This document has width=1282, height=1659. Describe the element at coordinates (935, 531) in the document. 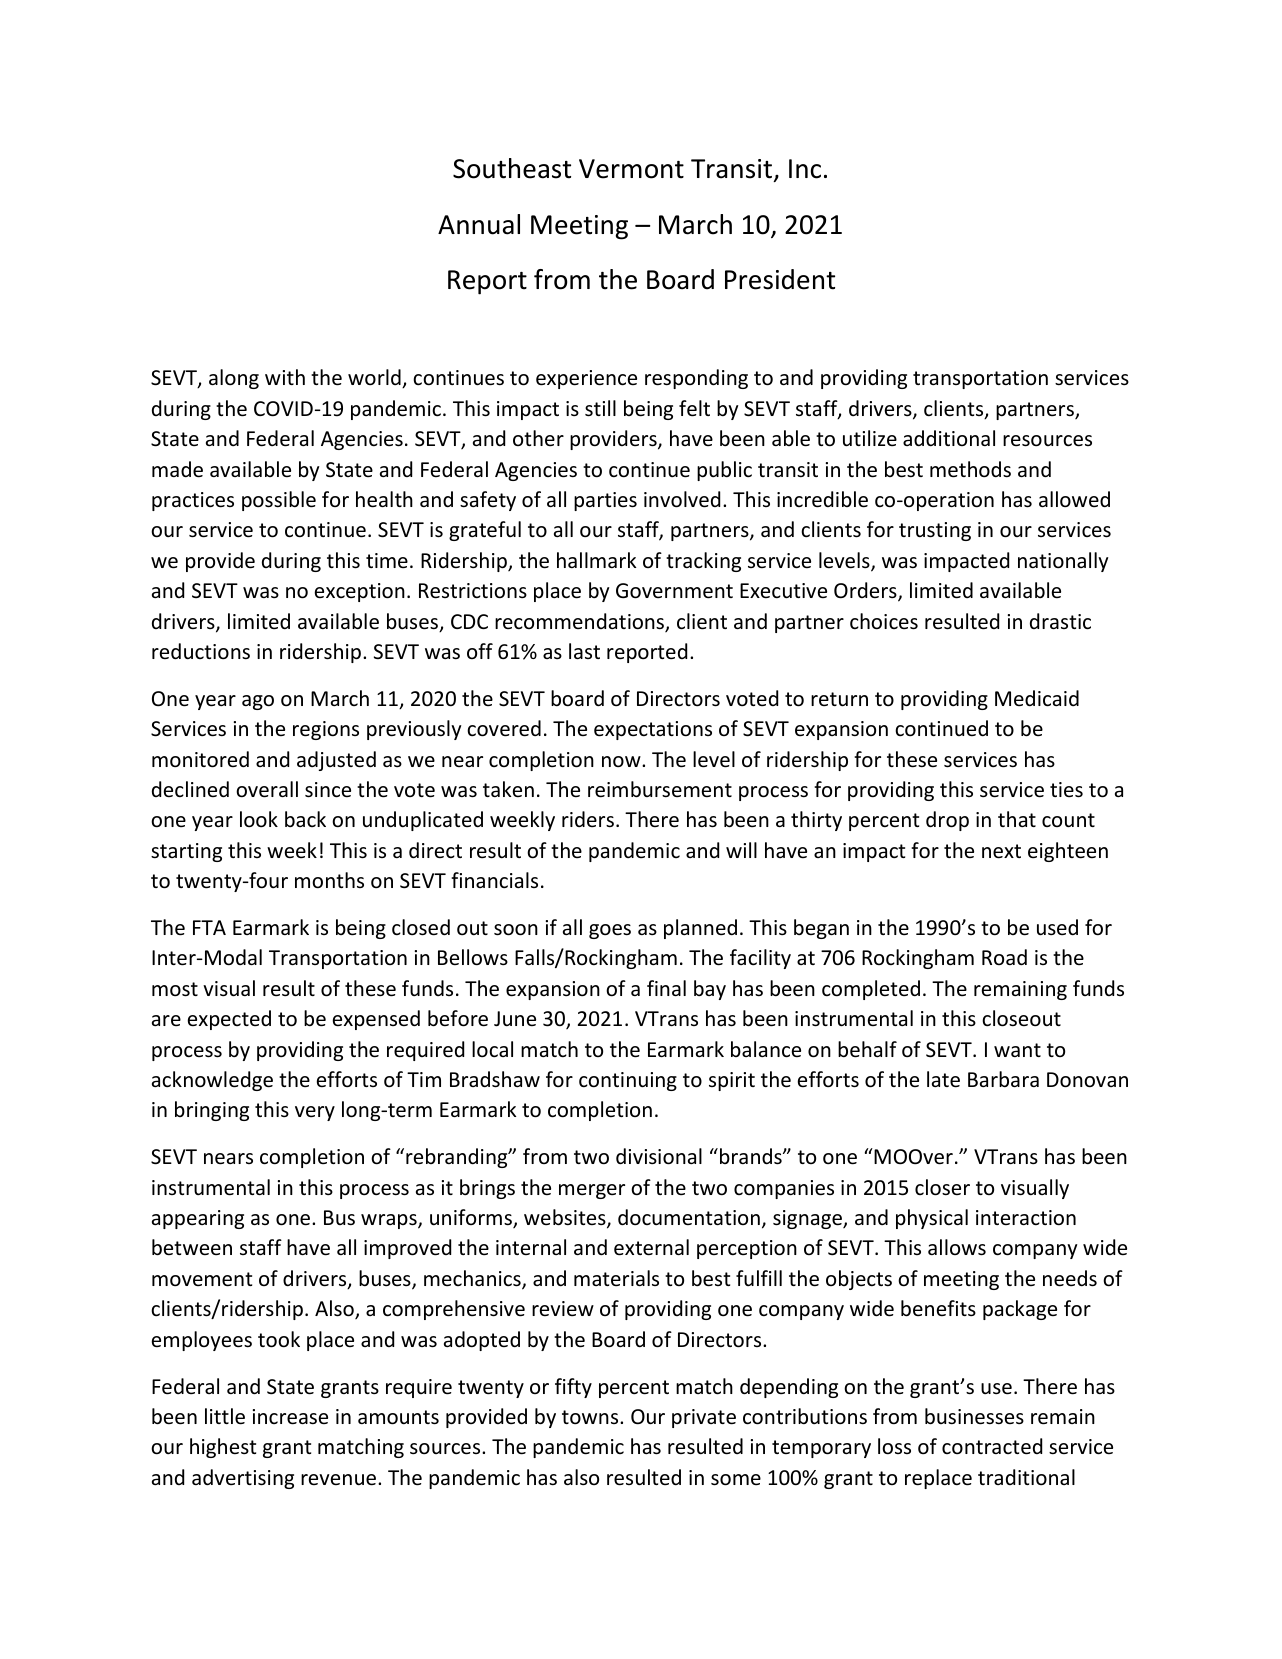

I see `trusting` at that location.
